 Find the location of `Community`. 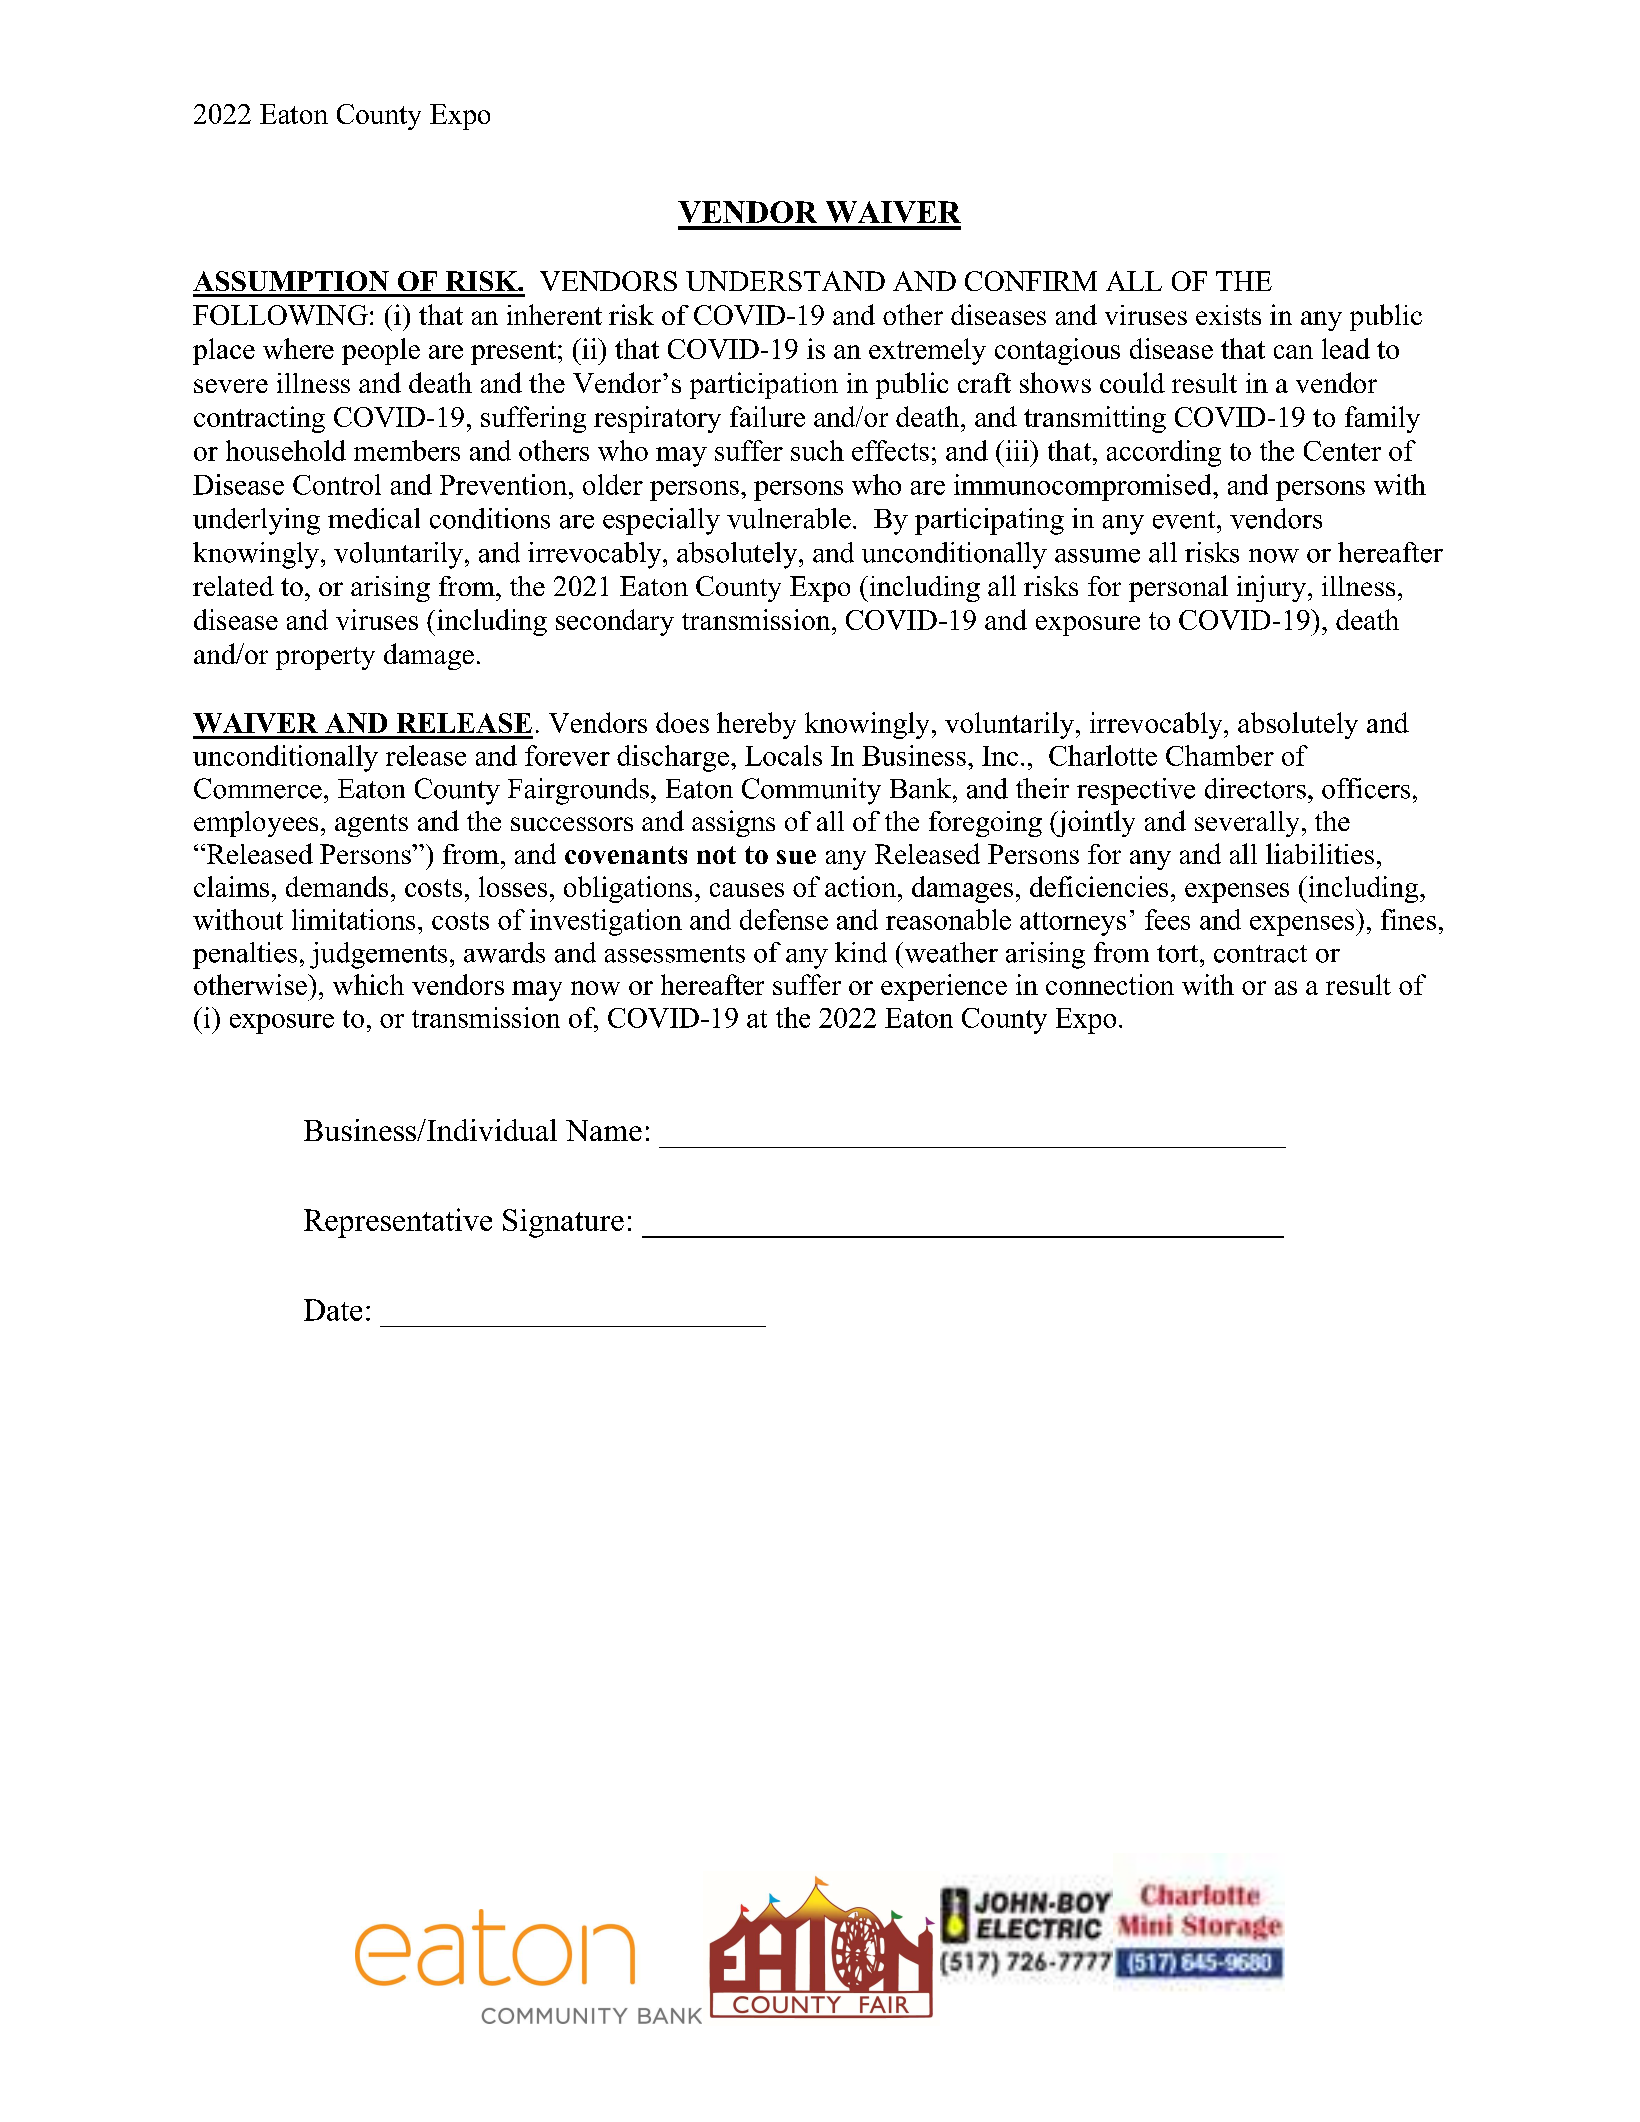

Community is located at coordinates (811, 791).
